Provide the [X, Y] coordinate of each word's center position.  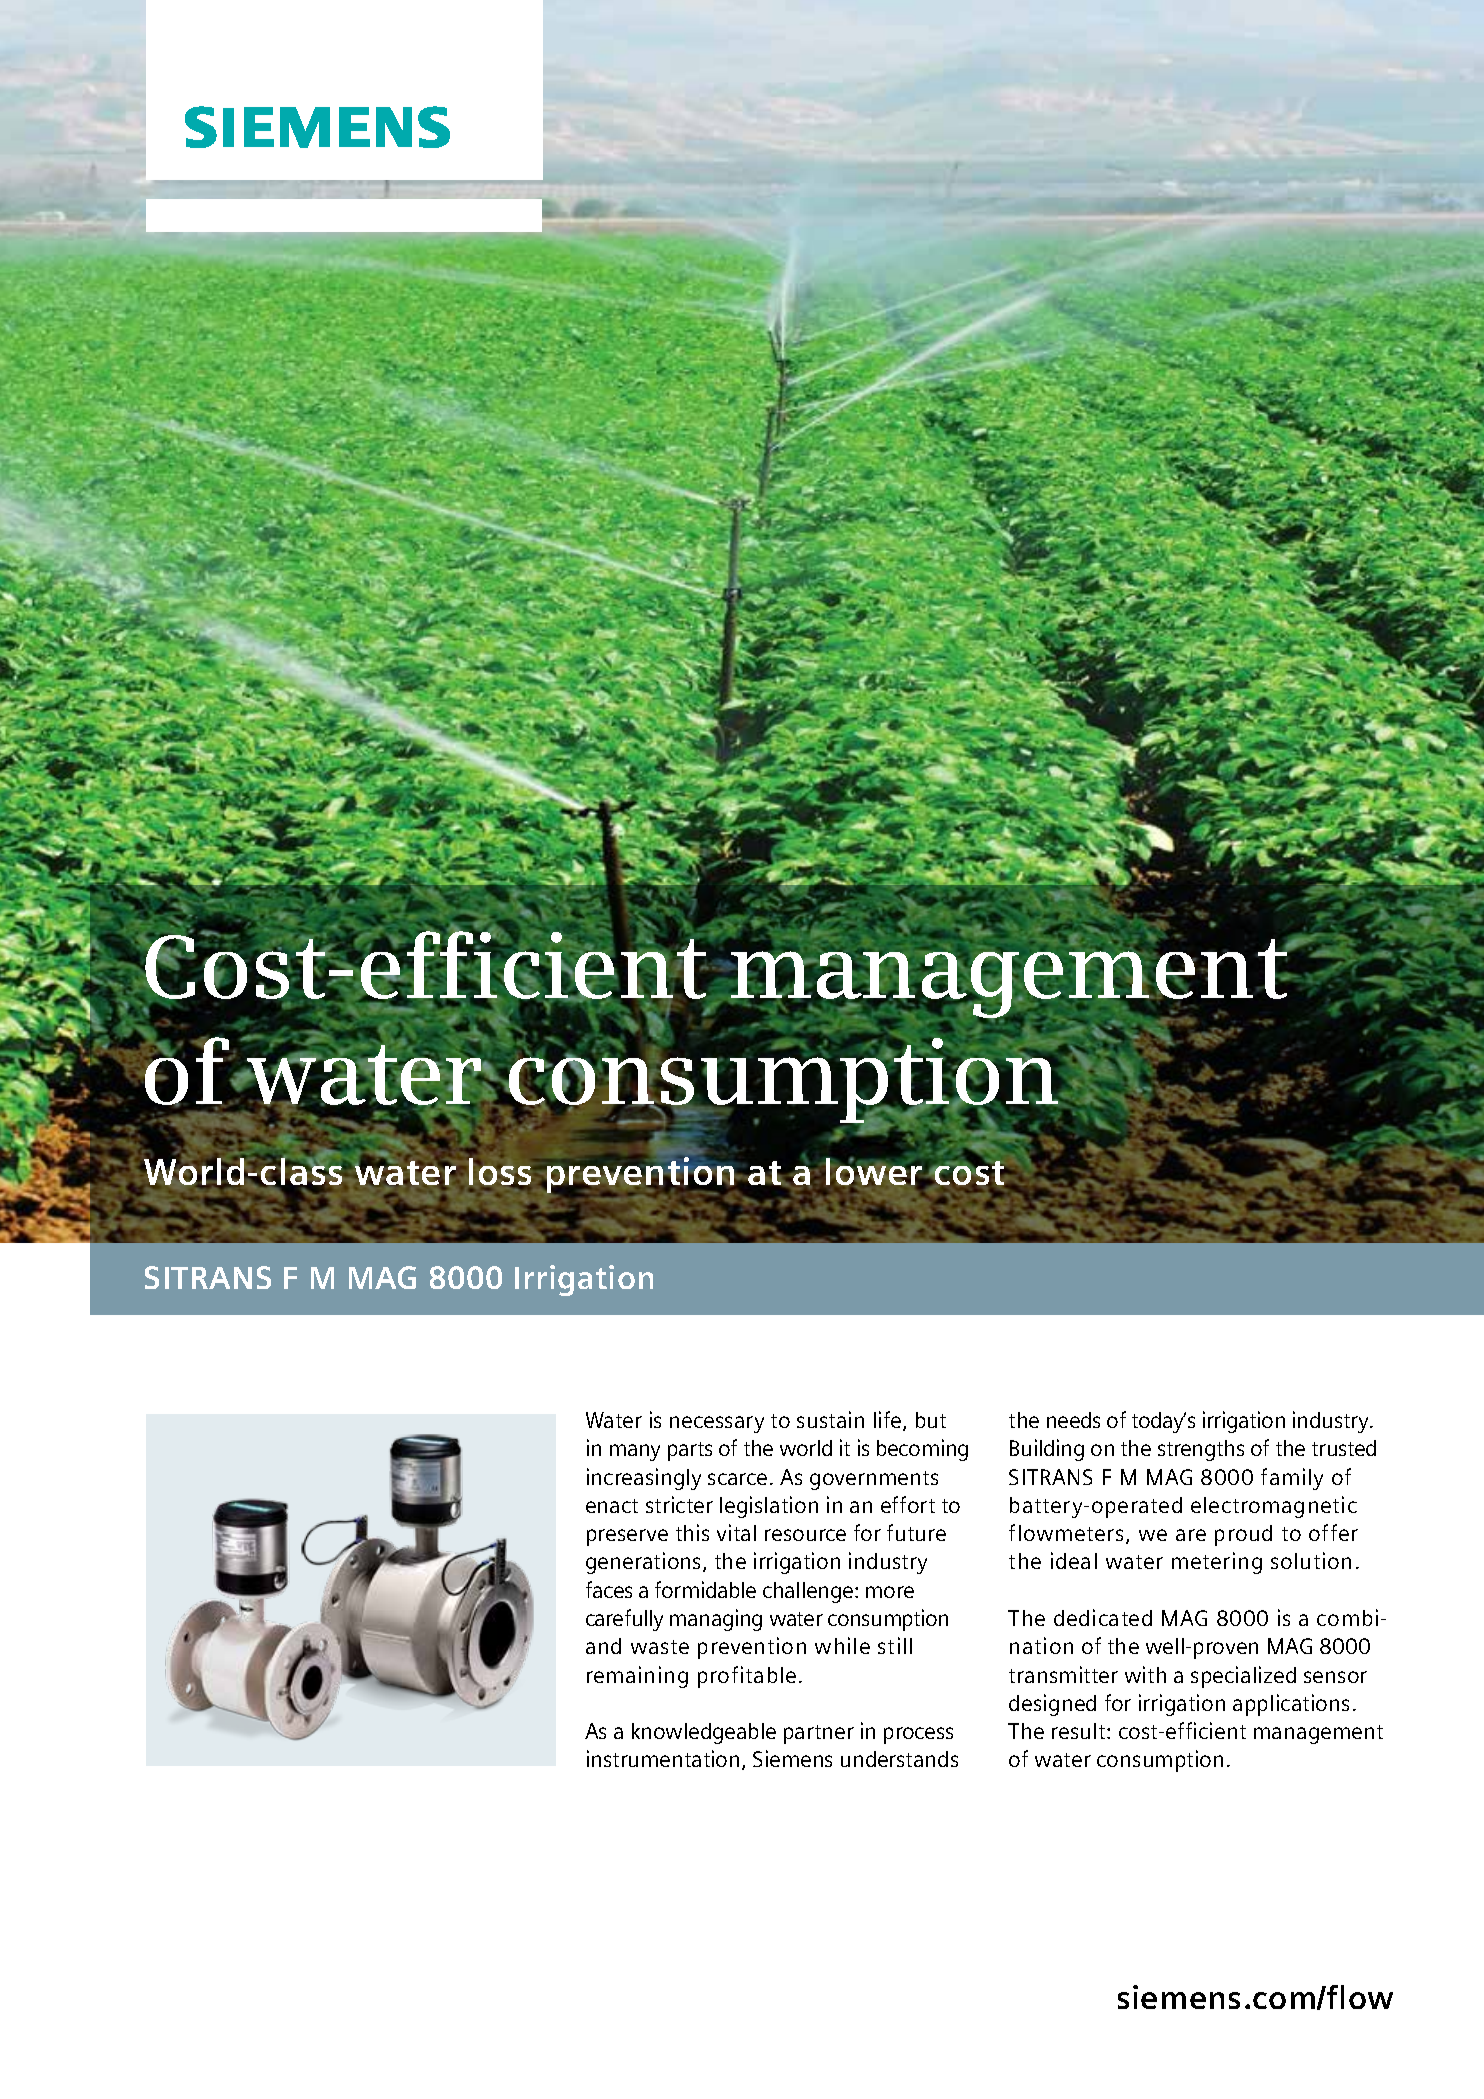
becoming [922, 1450]
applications [1291, 1705]
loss [500, 1173]
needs [1073, 1420]
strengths [1201, 1450]
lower [874, 1173]
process [918, 1735]
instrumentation [663, 1758]
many [635, 1452]
